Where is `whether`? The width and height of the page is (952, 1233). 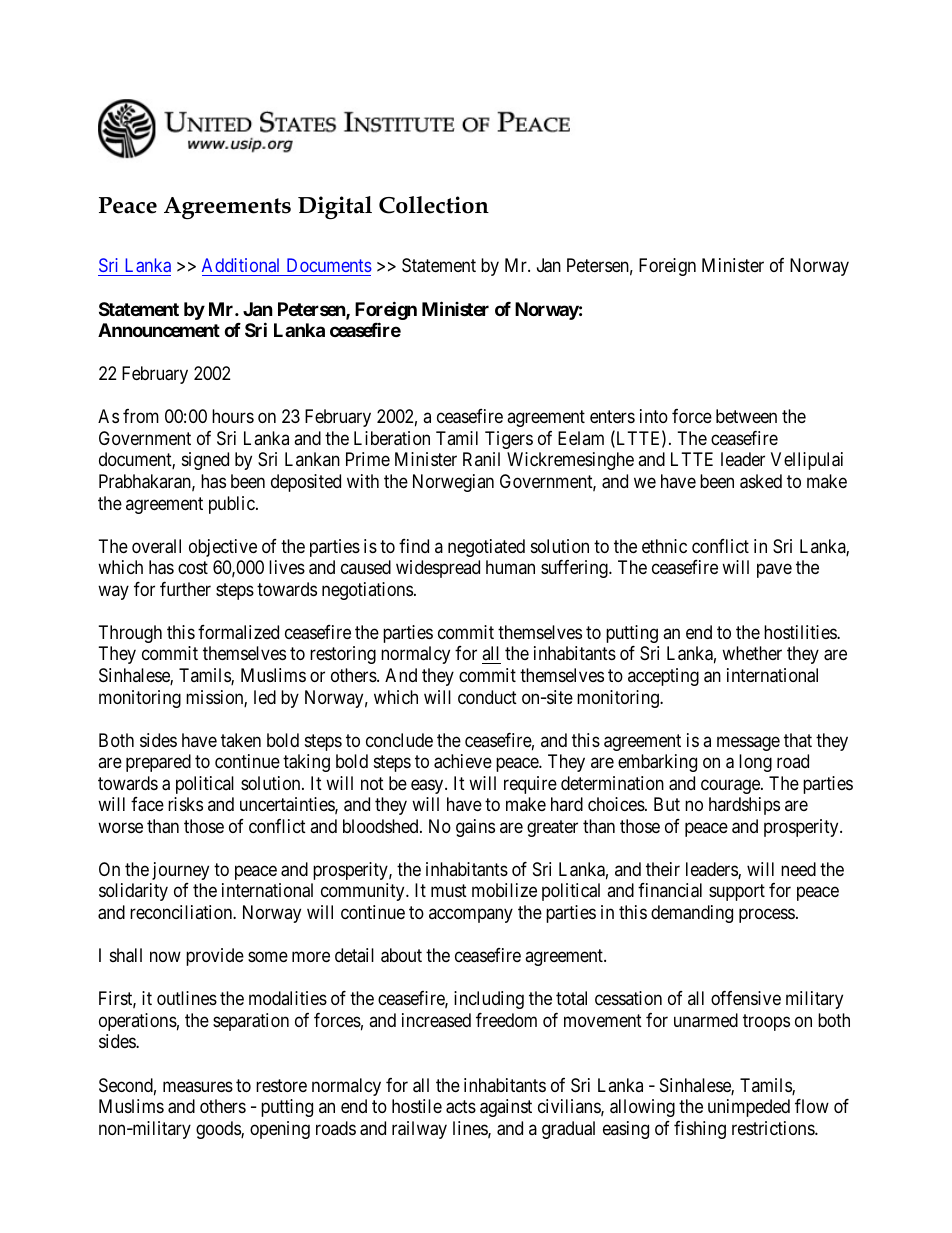
whether is located at coordinates (752, 653).
